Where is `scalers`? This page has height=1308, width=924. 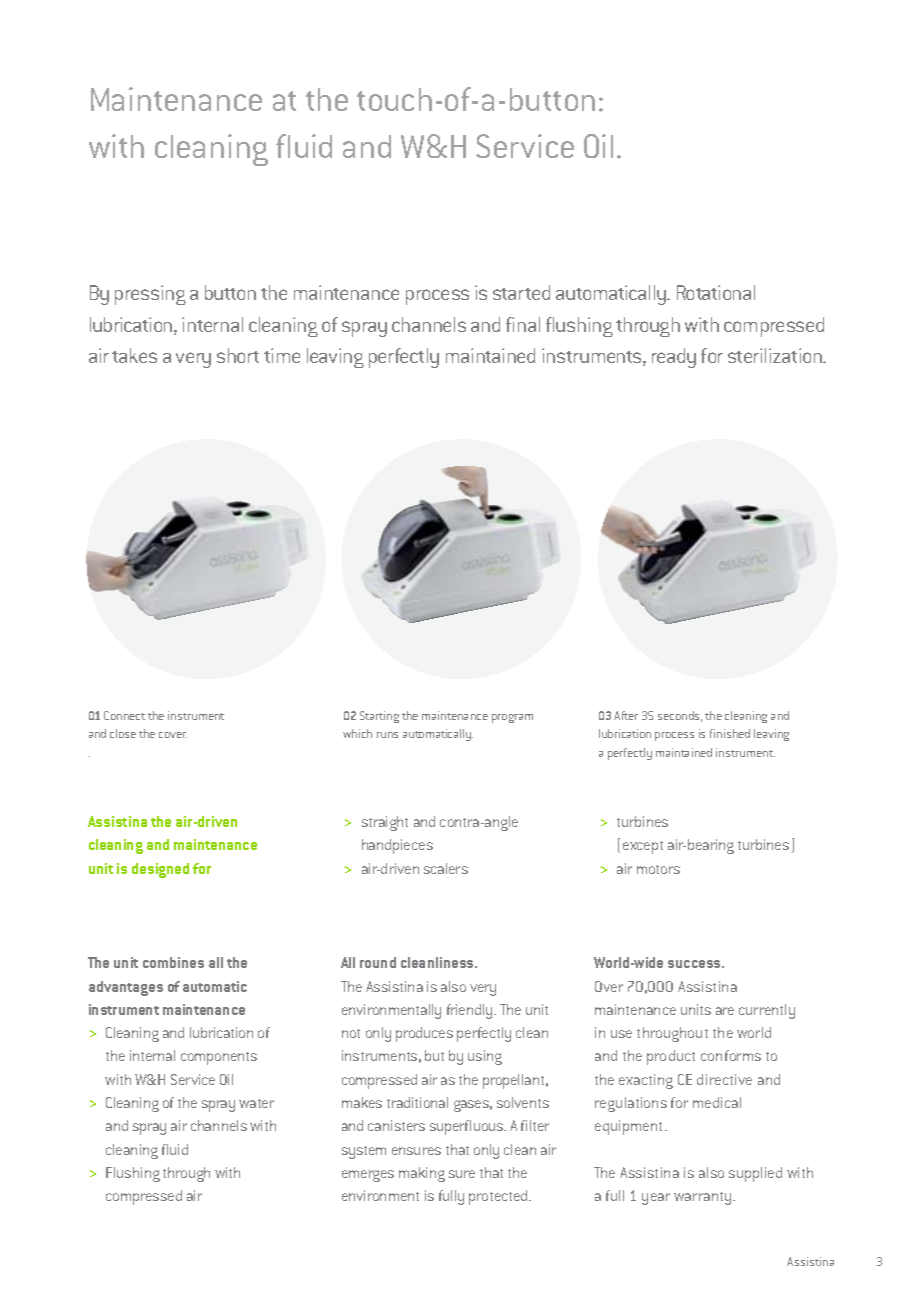
scalers is located at coordinates (446, 868).
